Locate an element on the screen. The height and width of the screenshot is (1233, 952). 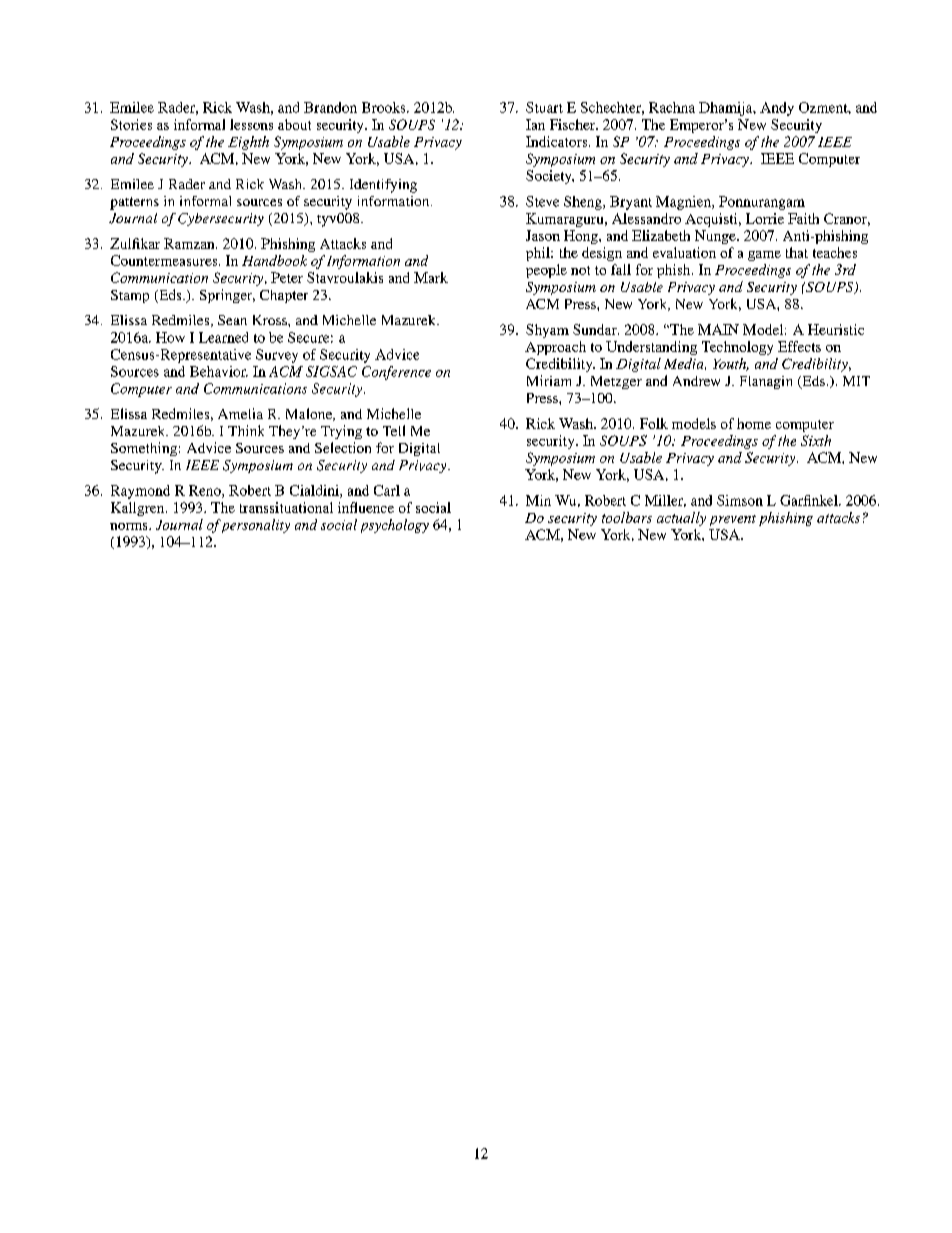
lessons is located at coordinates (251, 124).
